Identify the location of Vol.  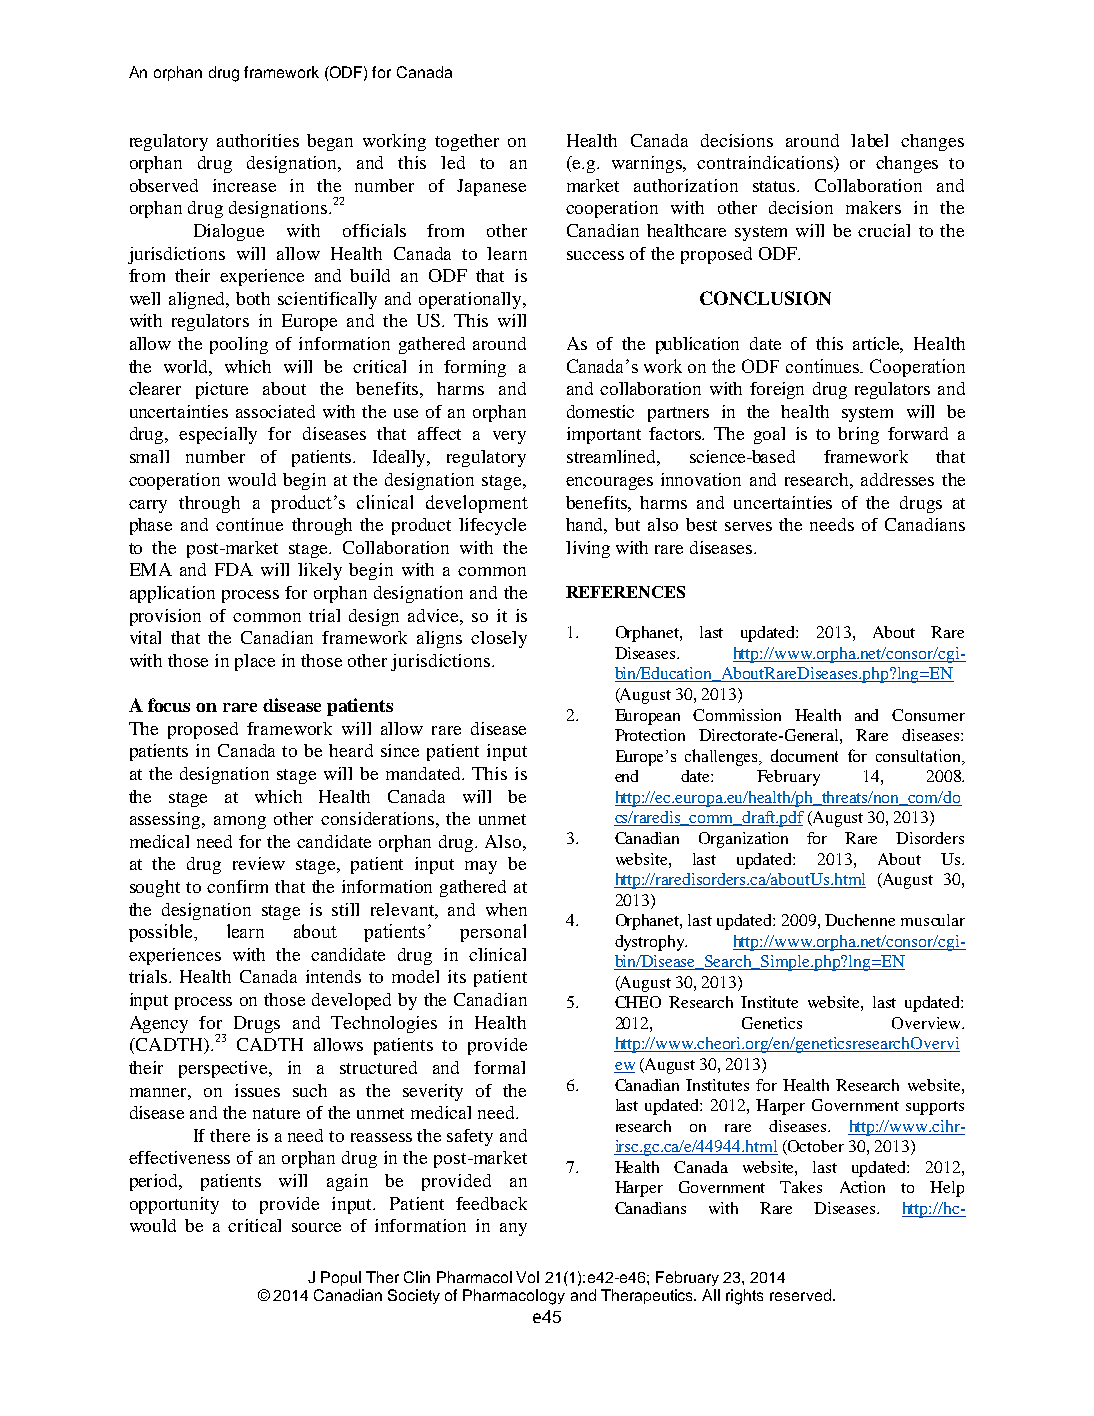
(527, 1277).
